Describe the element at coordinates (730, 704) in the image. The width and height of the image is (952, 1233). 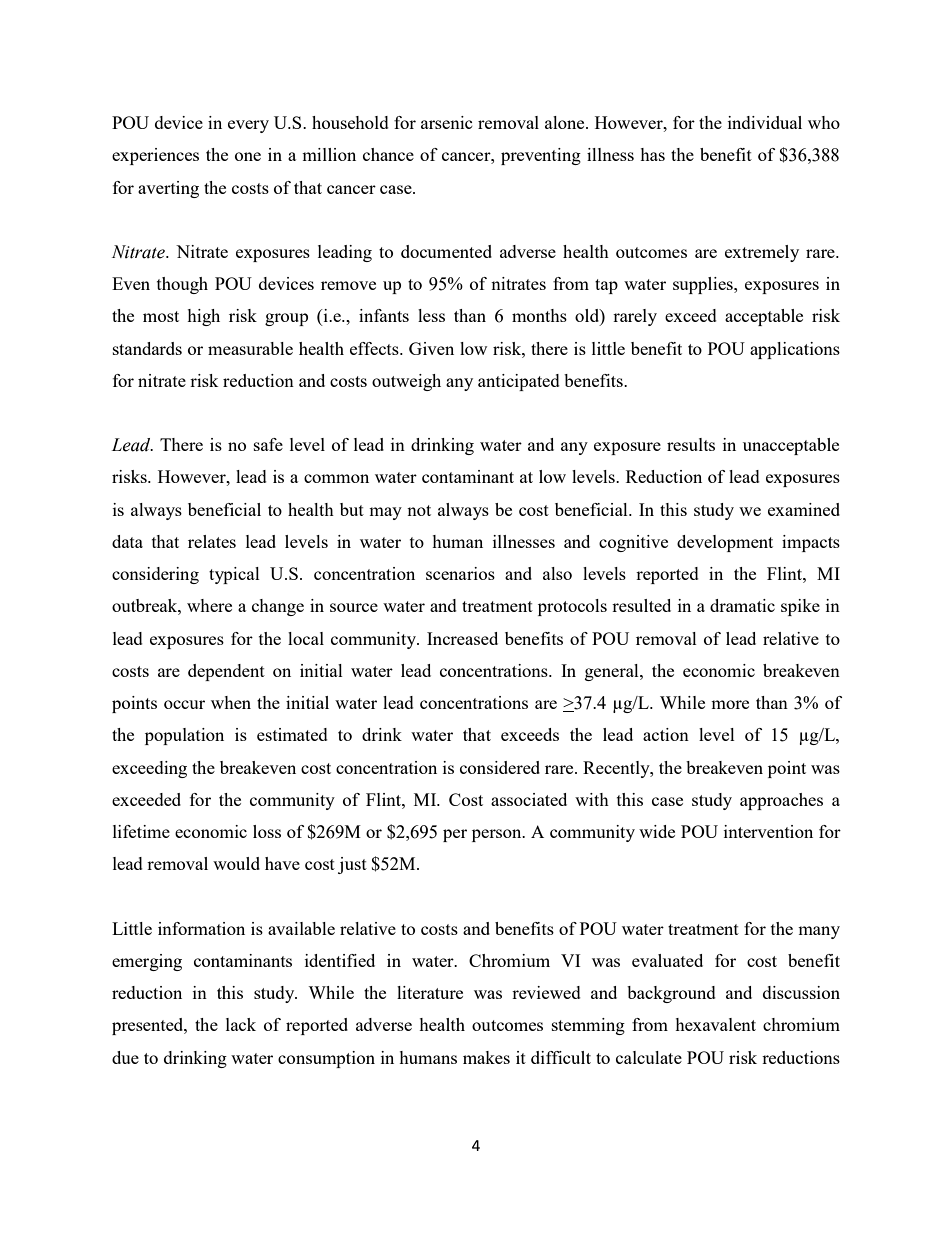
I see `more` at that location.
